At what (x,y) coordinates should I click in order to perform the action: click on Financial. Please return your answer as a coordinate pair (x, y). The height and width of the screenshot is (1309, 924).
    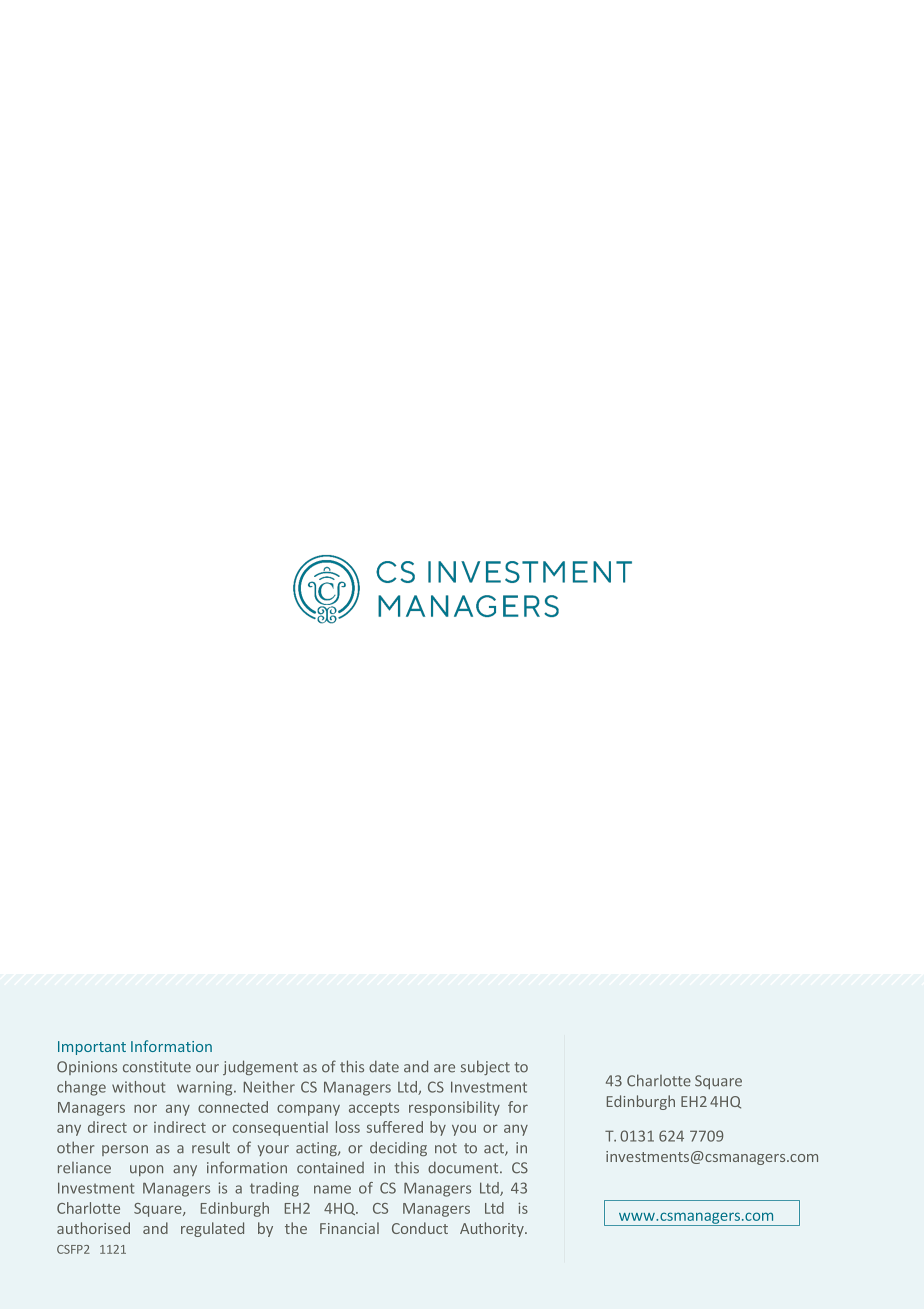
    Looking at the image, I should click on (349, 1228).
